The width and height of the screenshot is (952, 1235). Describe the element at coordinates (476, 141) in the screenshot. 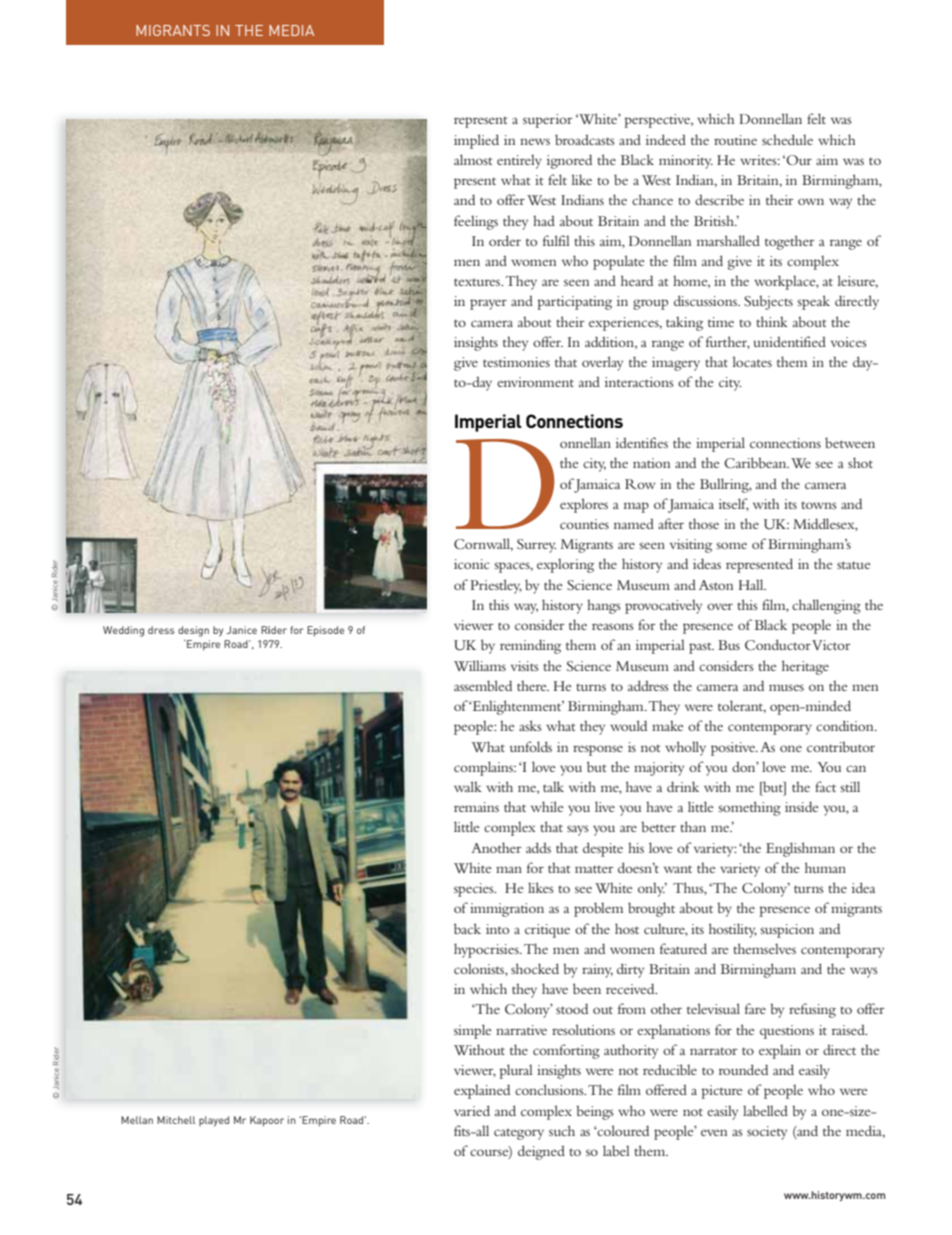

I see `implied` at that location.
